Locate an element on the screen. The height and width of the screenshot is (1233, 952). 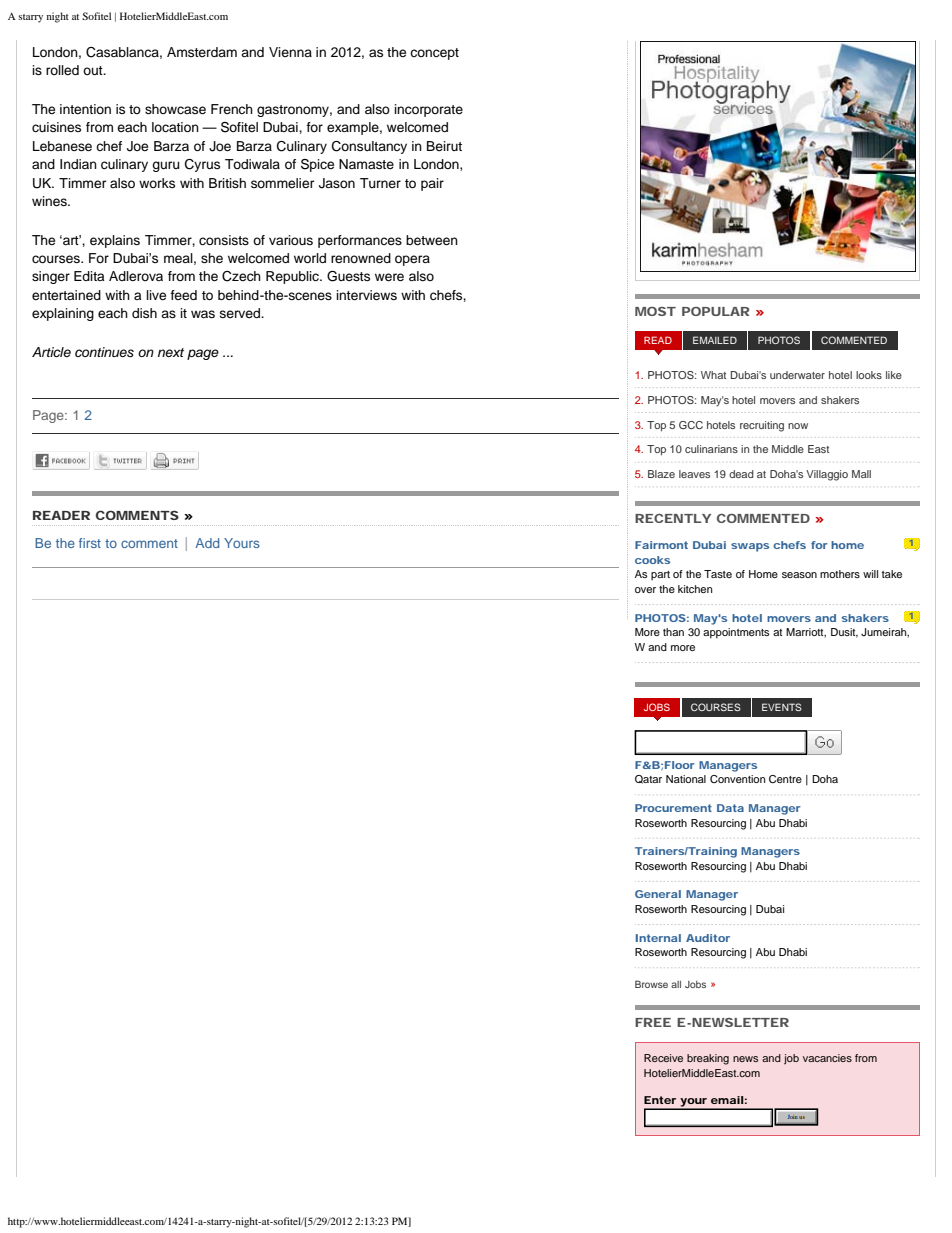
Qatar is located at coordinates (648, 779).
